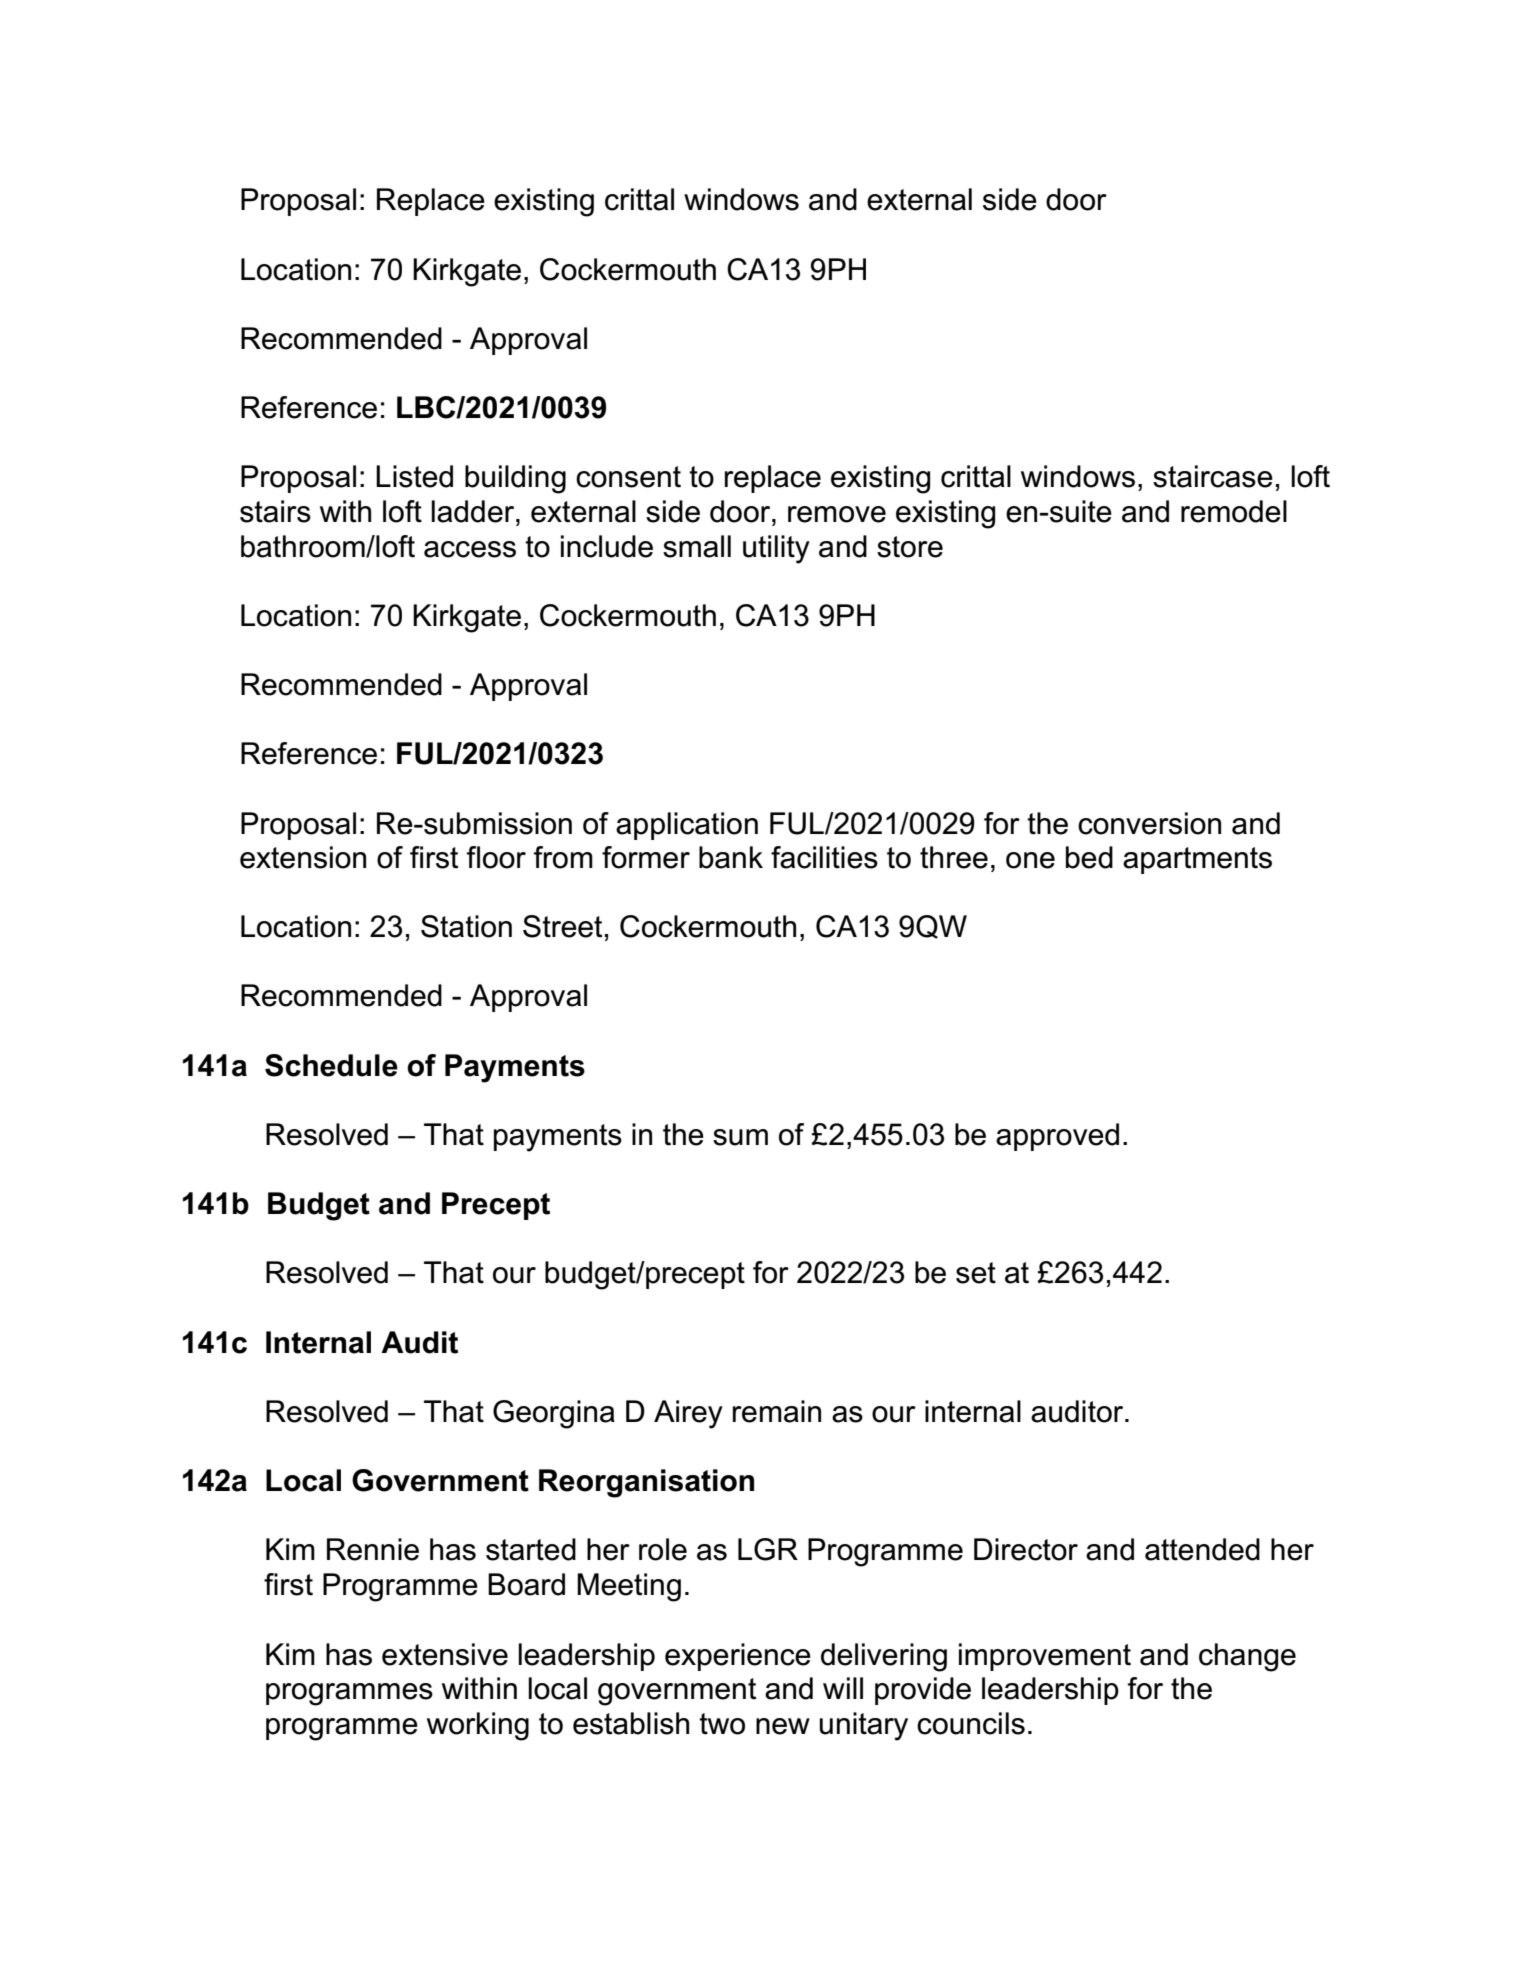 This page has height=1987, width=1535. What do you see at coordinates (777, 1411) in the page?
I see `remain` at bounding box center [777, 1411].
